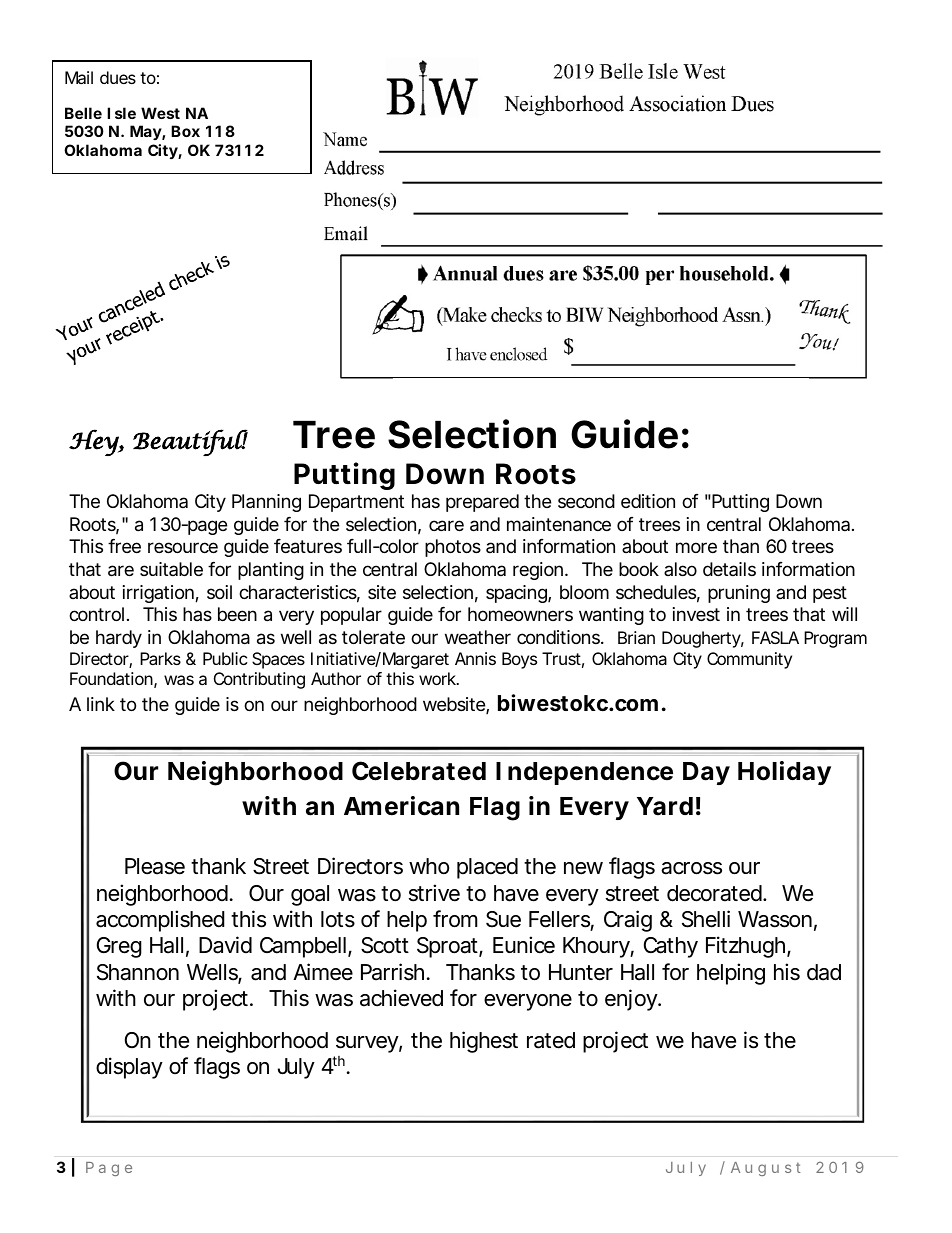  Describe the element at coordinates (784, 773) in the screenshot. I see `Holiday` at that location.
